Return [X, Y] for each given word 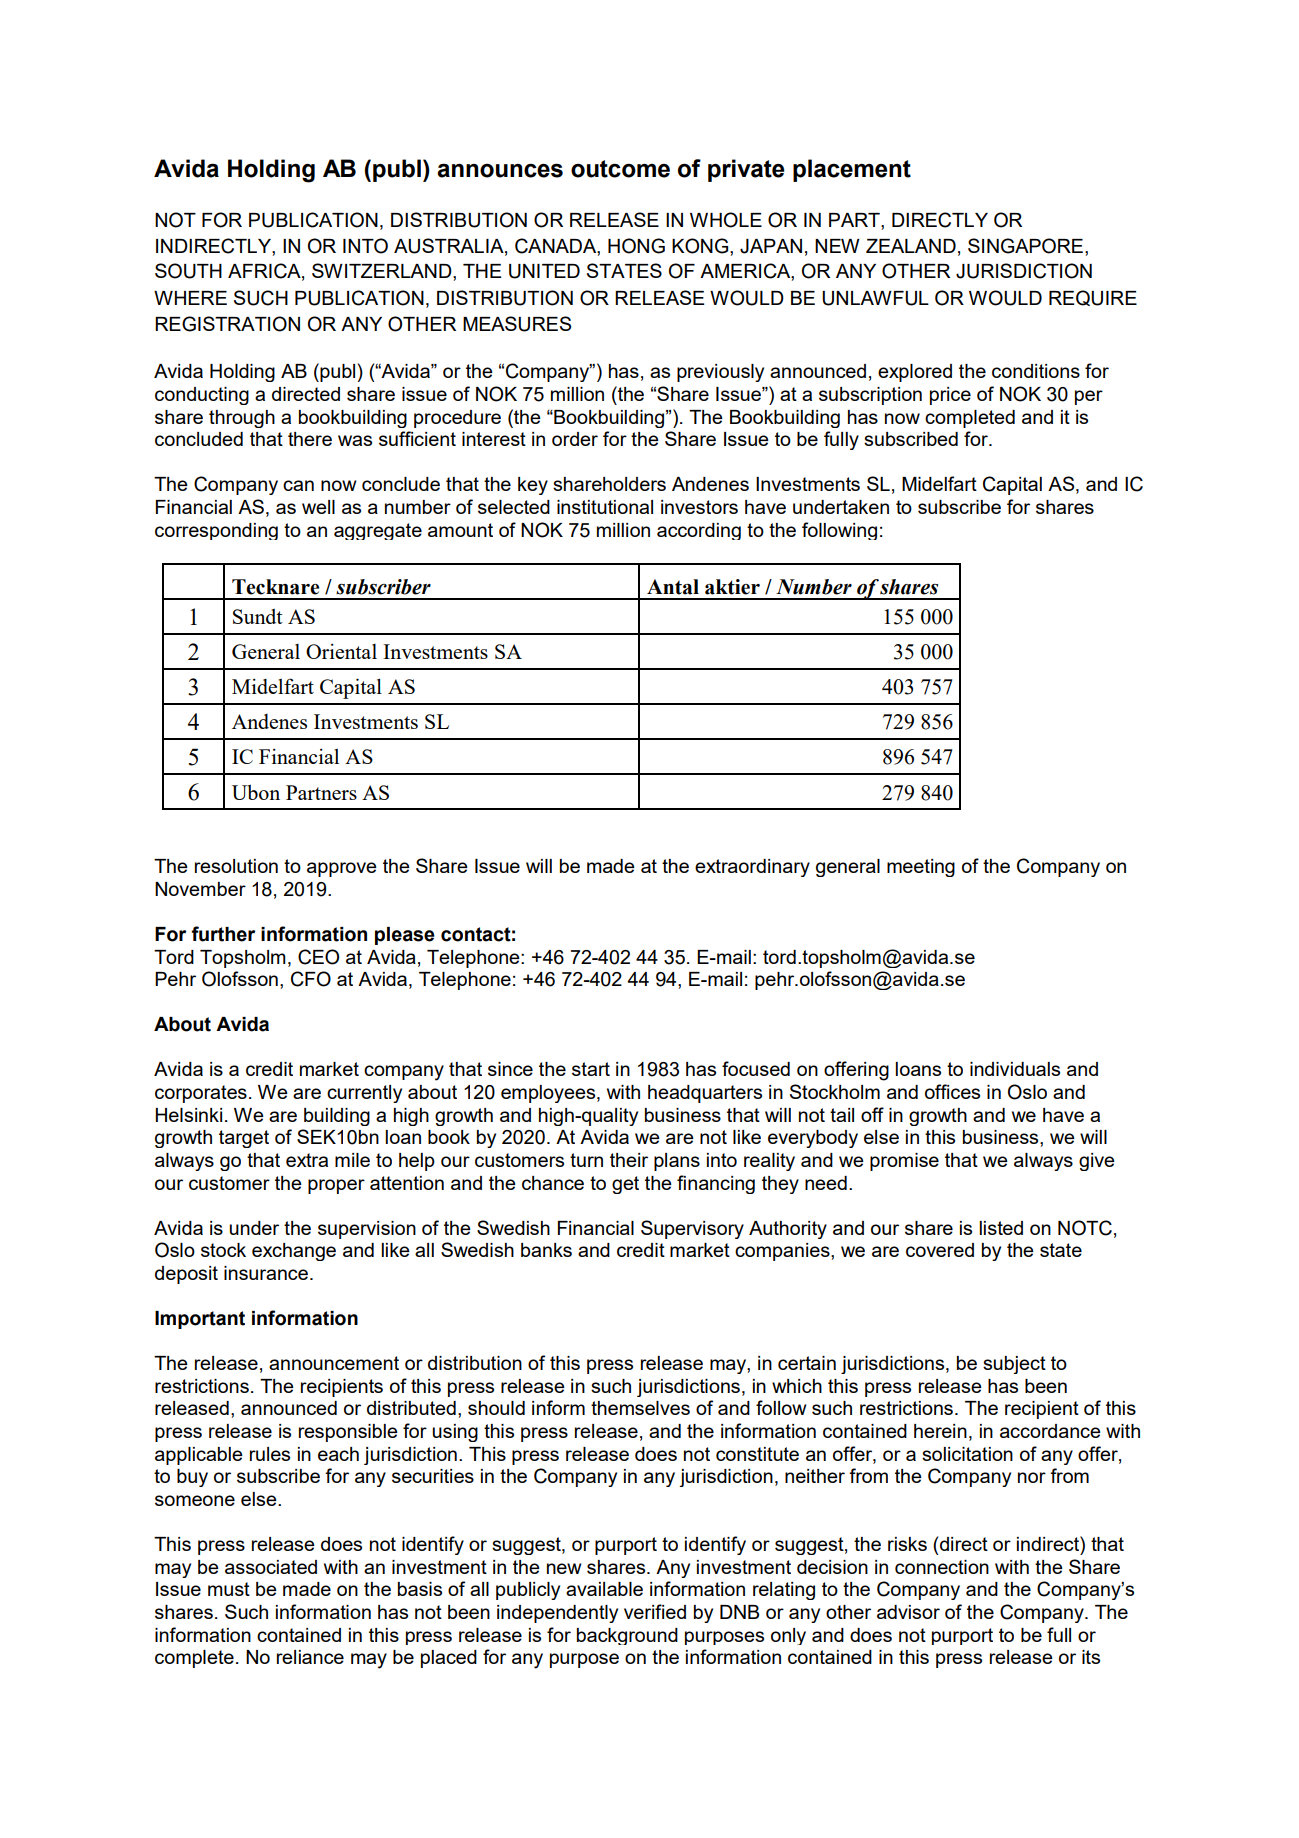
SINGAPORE [1025, 246]
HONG [636, 246]
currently [364, 1094]
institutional [605, 507]
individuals [1015, 1069]
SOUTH [188, 271]
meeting [921, 868]
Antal [673, 587]
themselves [640, 1408]
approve [342, 869]
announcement [334, 1363]
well [318, 507]
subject [1014, 1365]
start [591, 1069]
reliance [310, 1657]
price [950, 396]
